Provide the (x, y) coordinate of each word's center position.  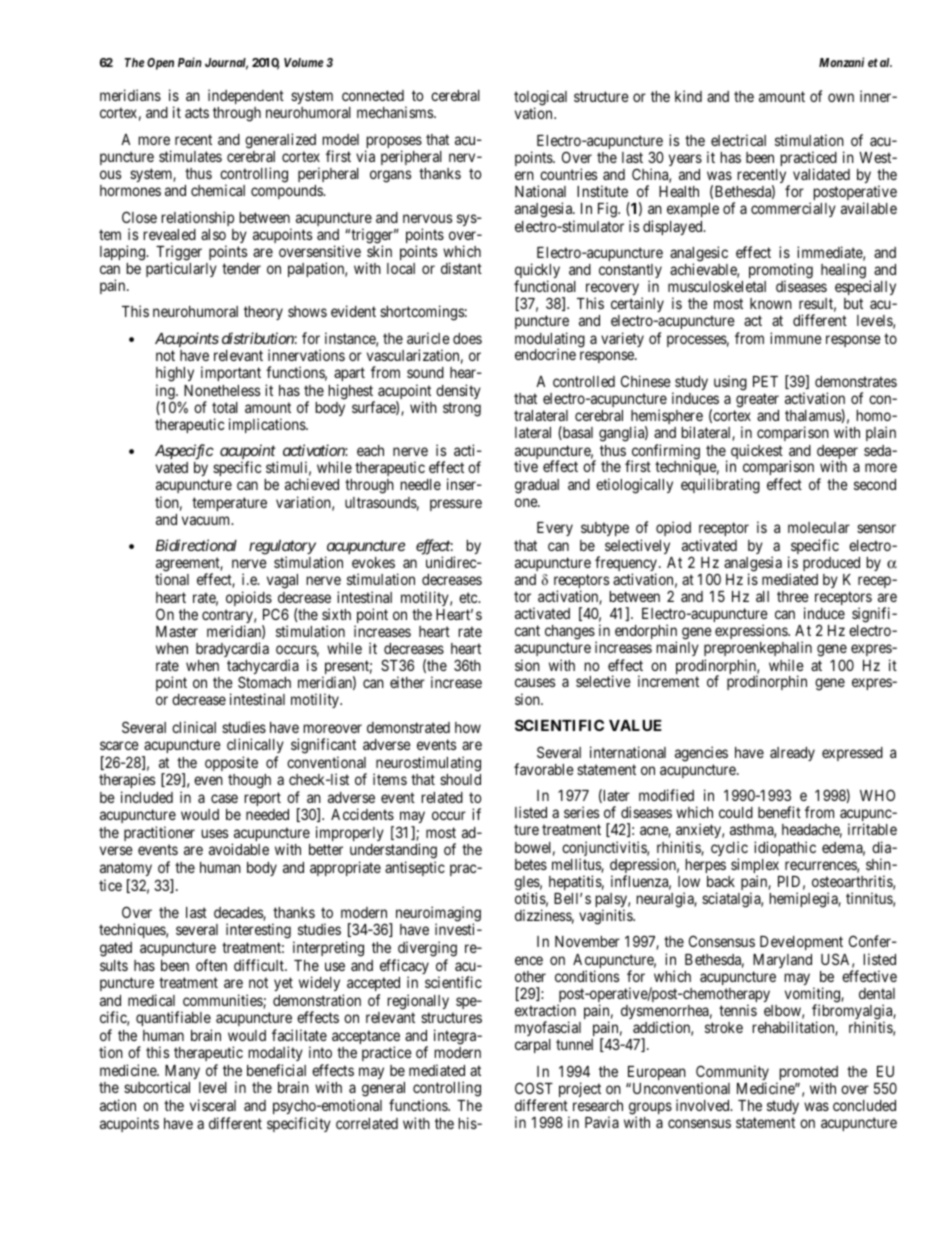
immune (796, 338)
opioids (249, 598)
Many (182, 1073)
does (467, 338)
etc (469, 597)
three (793, 596)
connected (373, 95)
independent (246, 96)
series (581, 812)
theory (263, 313)
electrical (738, 140)
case (224, 798)
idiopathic (785, 848)
